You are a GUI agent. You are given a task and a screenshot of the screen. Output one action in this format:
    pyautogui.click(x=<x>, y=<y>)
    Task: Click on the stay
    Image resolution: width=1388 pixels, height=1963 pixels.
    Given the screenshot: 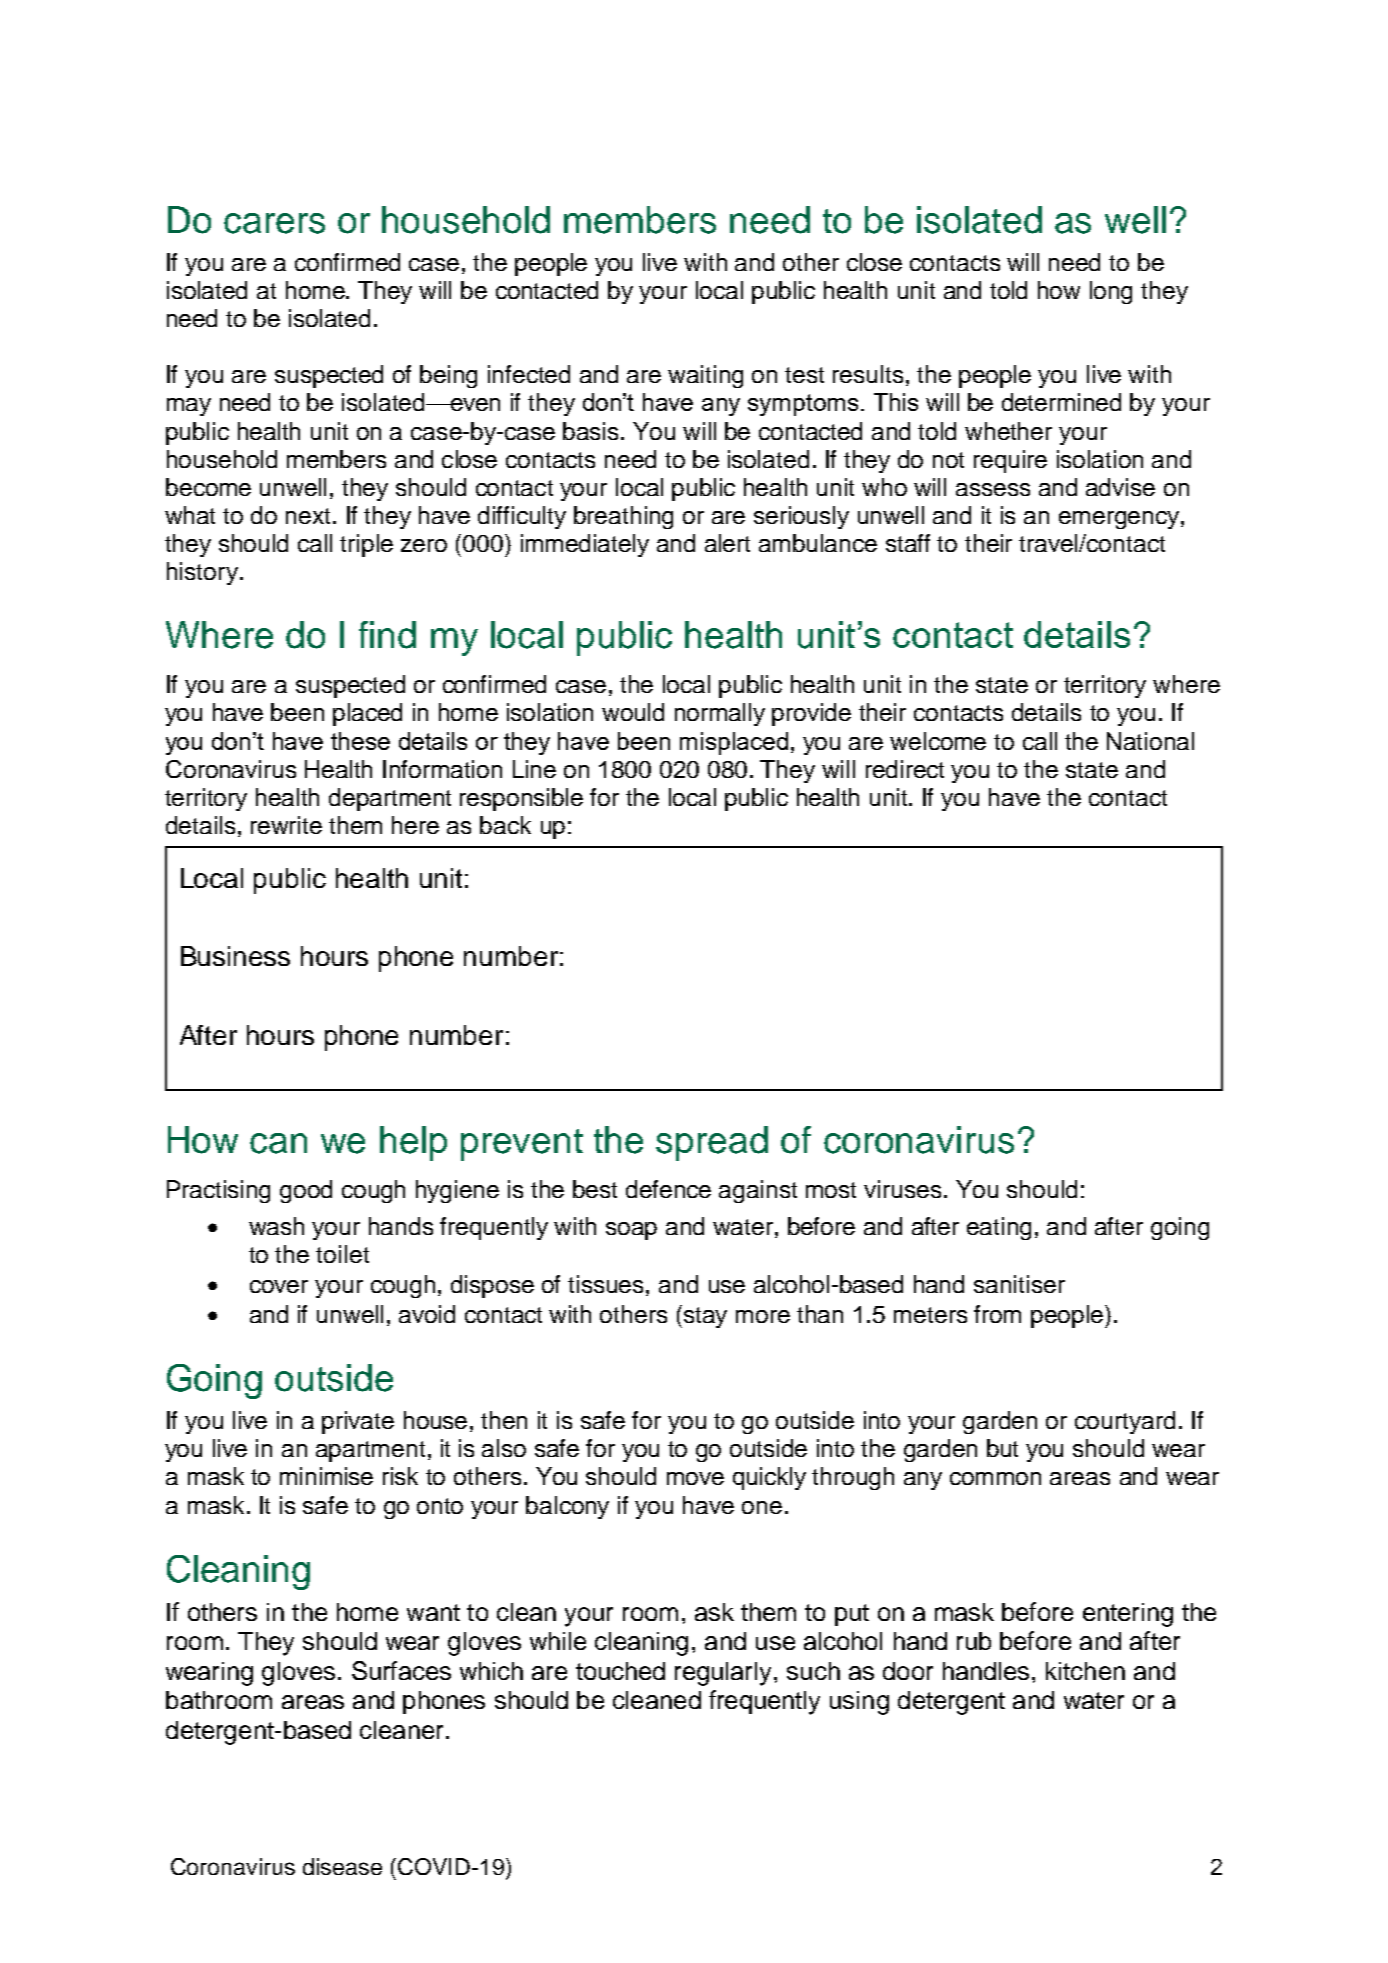 What is the action you would take?
    pyautogui.click(x=705, y=1317)
